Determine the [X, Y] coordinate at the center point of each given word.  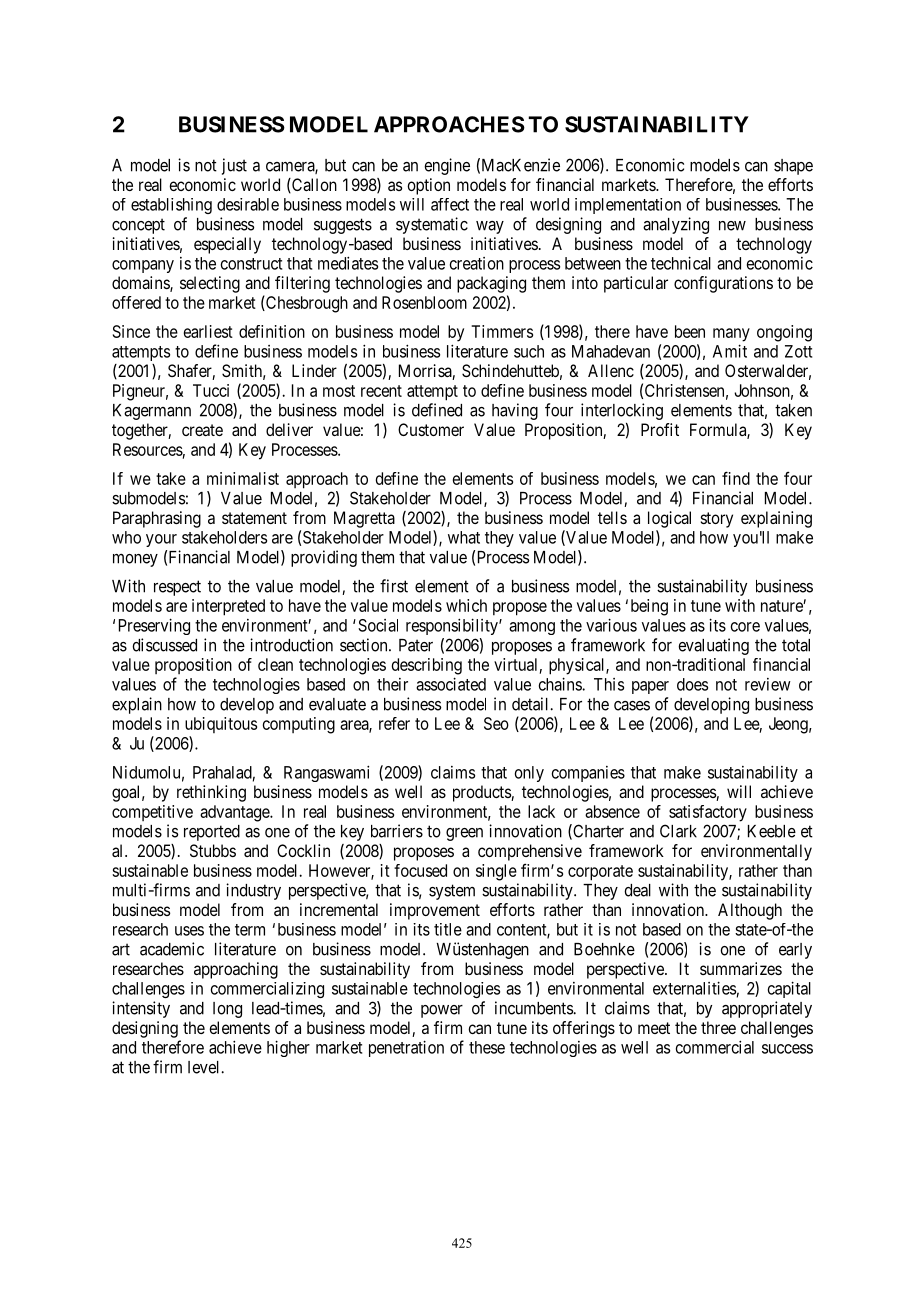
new [732, 226]
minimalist [243, 478]
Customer [431, 429]
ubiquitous [221, 725]
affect [450, 204]
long [227, 1010]
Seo [496, 723]
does [692, 684]
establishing [171, 206]
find [736, 478]
